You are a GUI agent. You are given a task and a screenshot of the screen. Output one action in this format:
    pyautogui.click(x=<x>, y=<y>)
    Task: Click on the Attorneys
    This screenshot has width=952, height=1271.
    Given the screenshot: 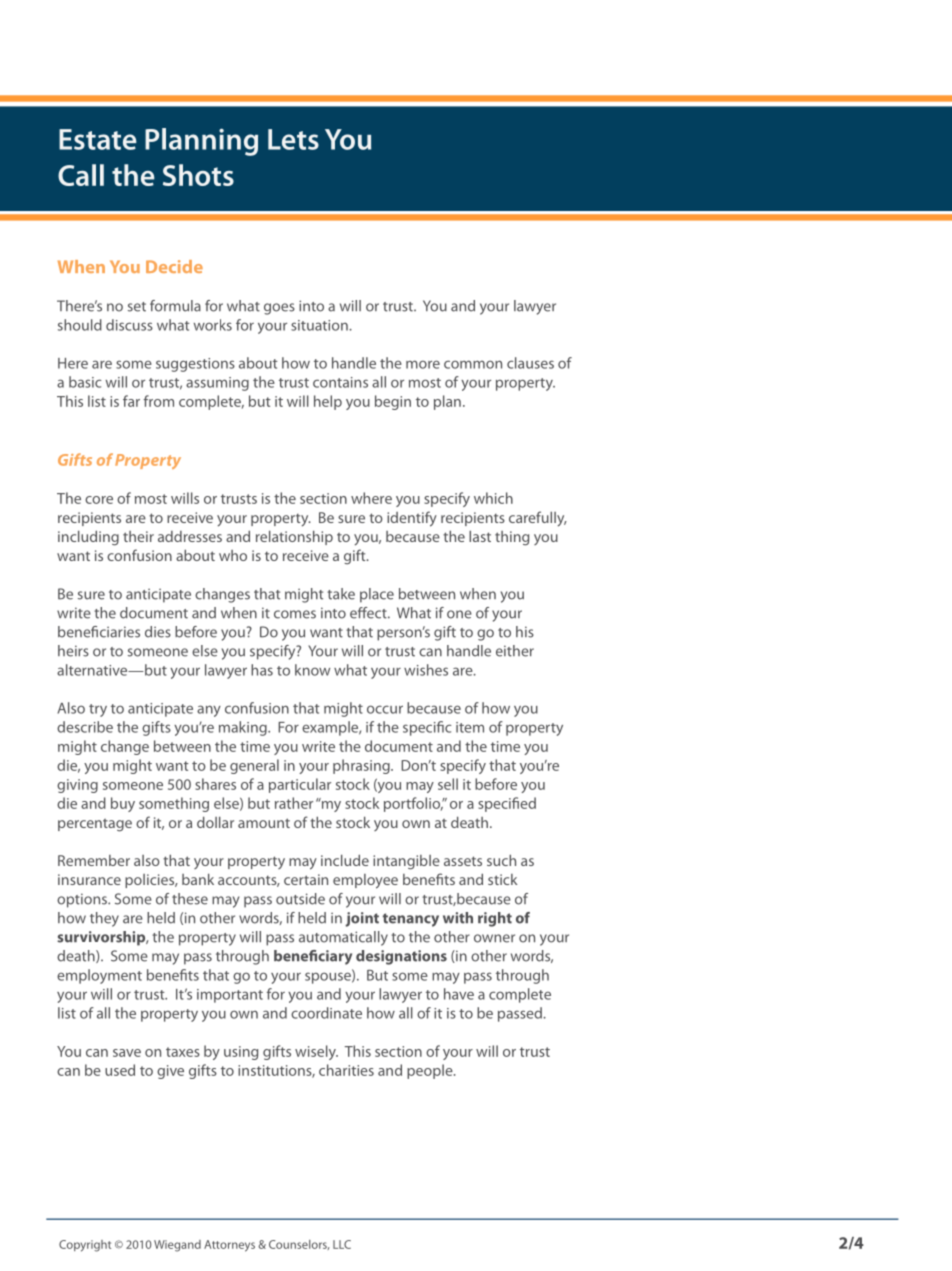 What is the action you would take?
    pyautogui.click(x=229, y=1246)
